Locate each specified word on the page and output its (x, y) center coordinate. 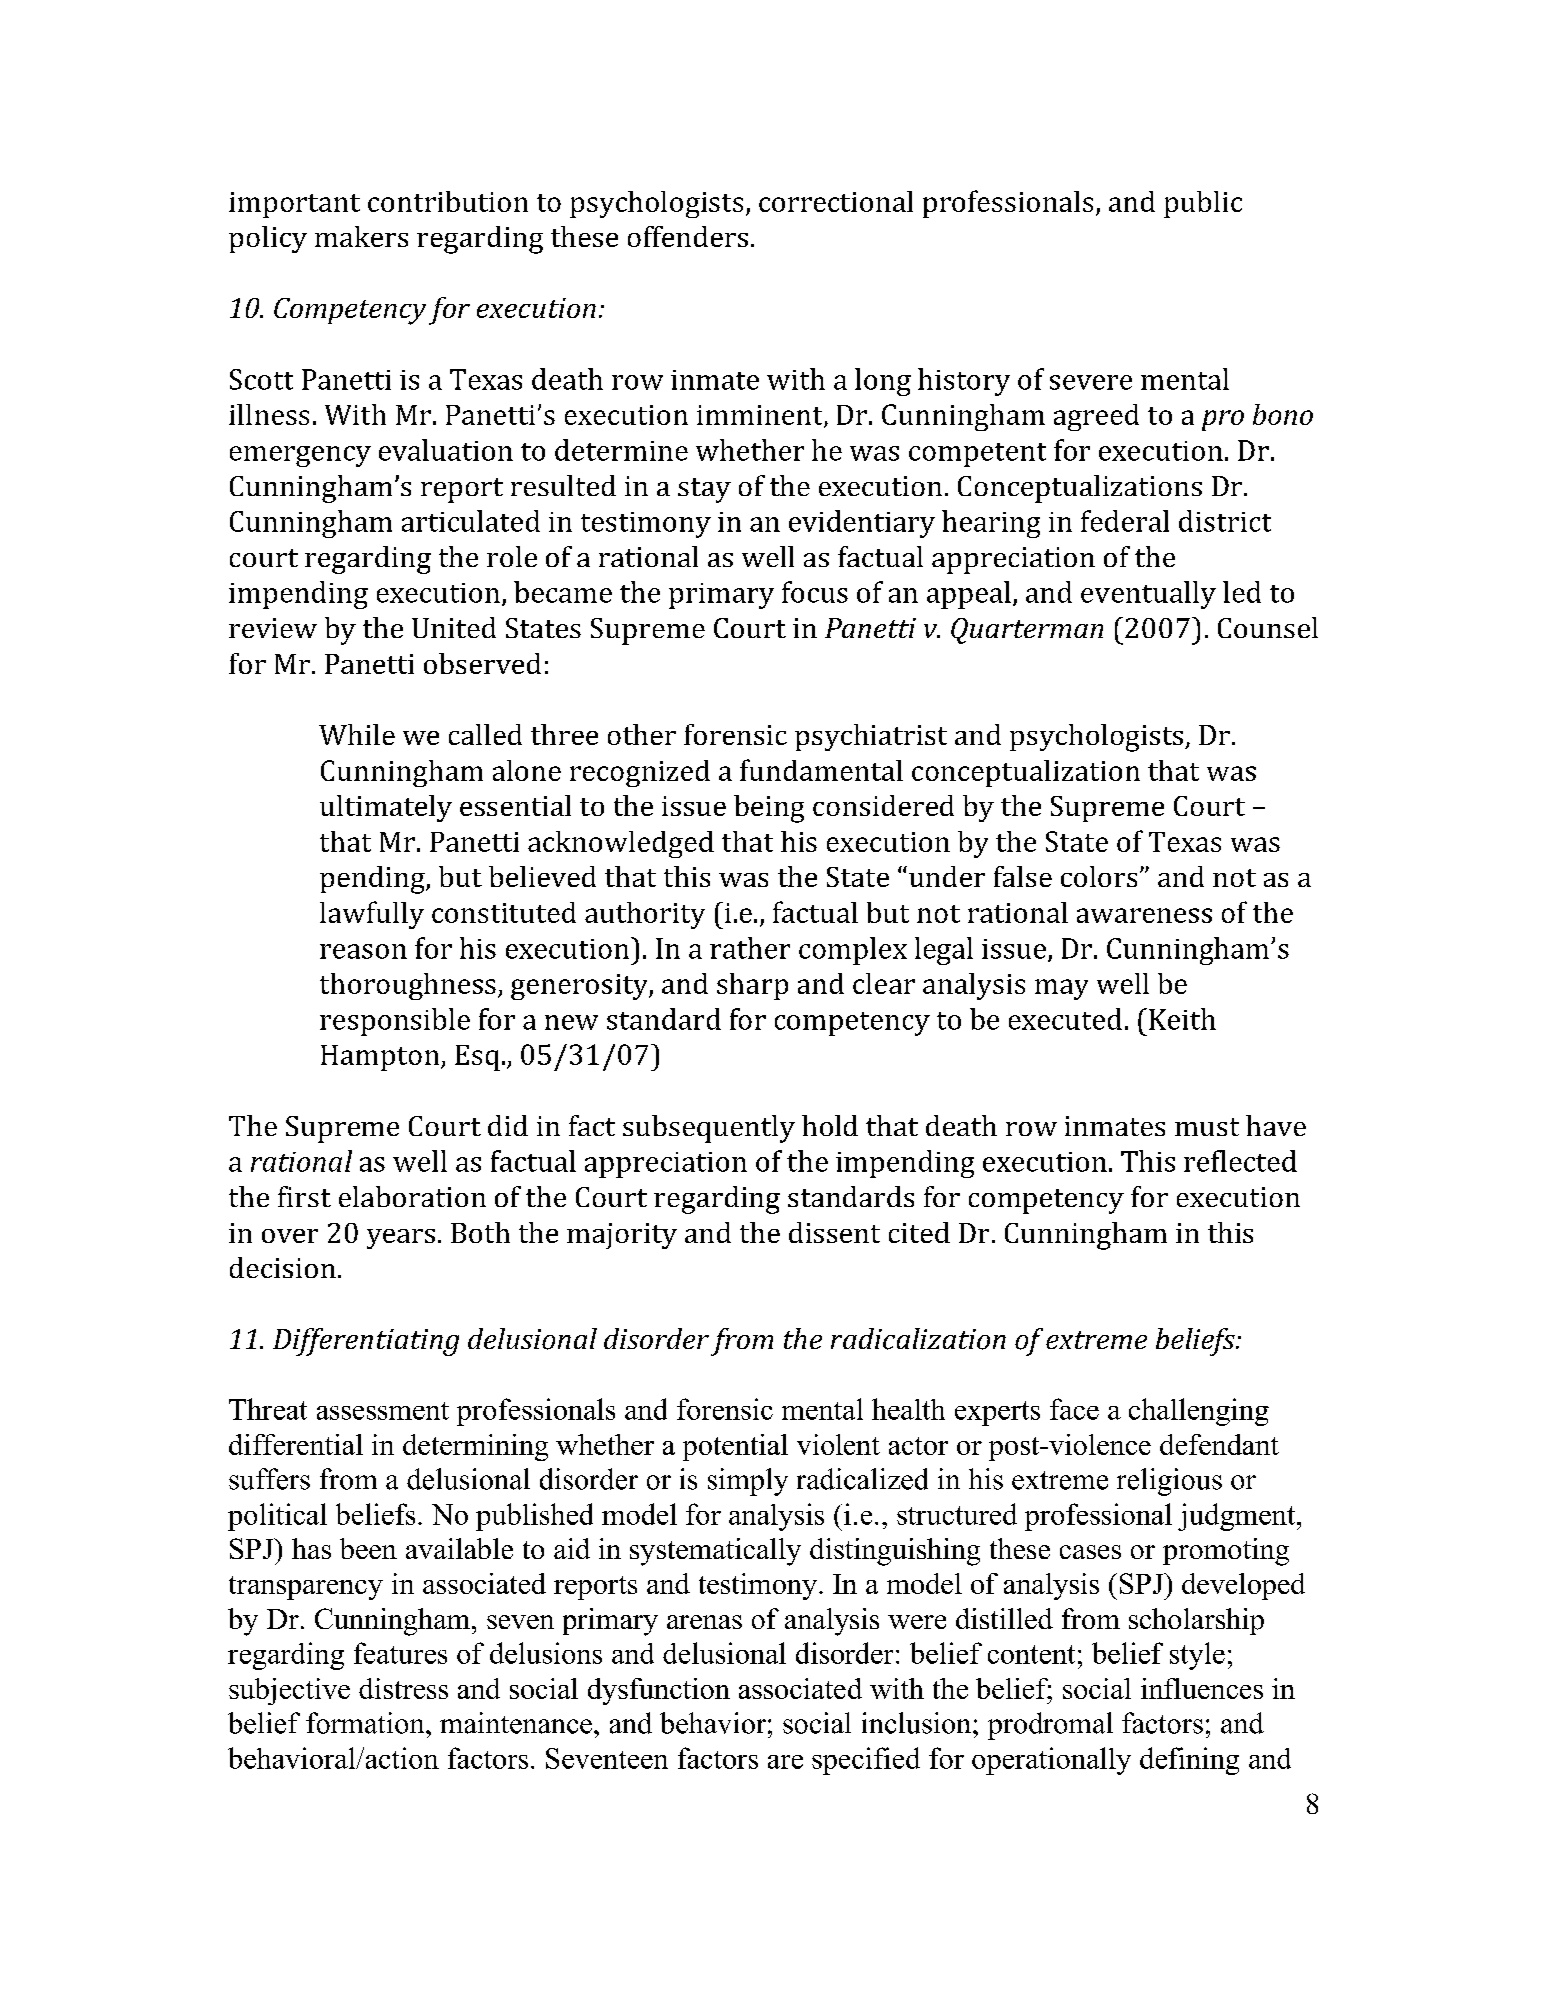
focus (815, 592)
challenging (1199, 1412)
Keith (1182, 1019)
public (1203, 204)
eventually (1148, 595)
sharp (752, 986)
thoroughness (408, 986)
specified (866, 1761)
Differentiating (366, 1342)
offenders (688, 236)
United (454, 627)
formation (366, 1723)
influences (1202, 1688)
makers (361, 236)
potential (735, 1447)
